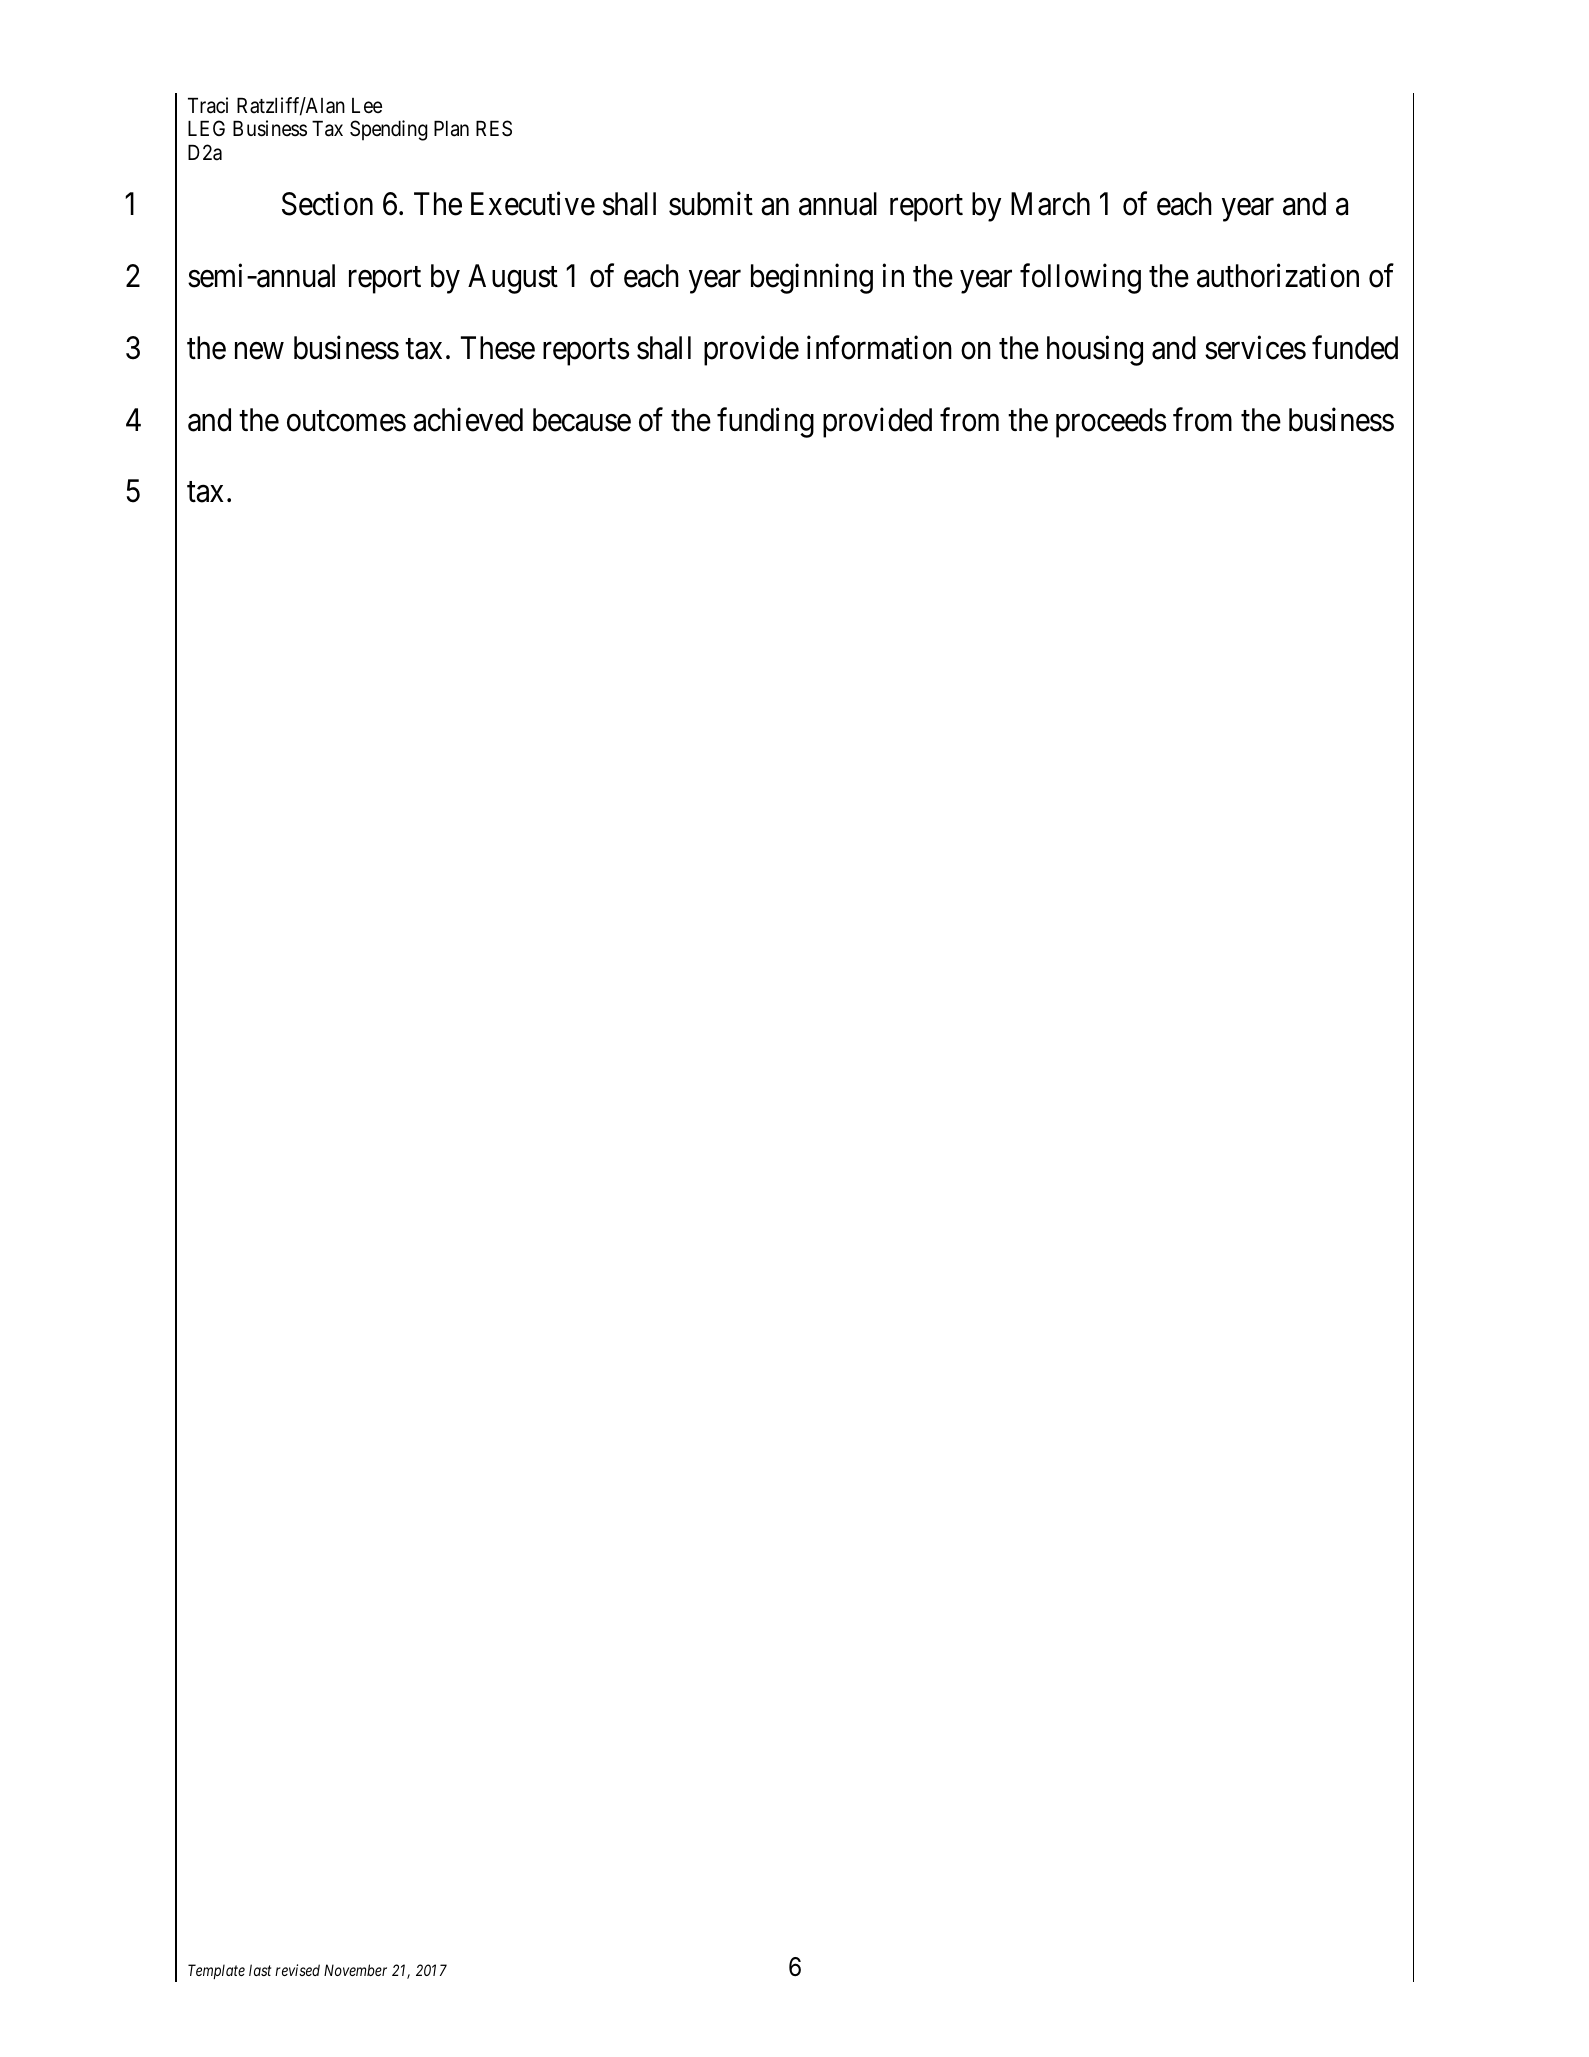 This image has height=2057, width=1589. I want to click on achieved, so click(468, 419).
